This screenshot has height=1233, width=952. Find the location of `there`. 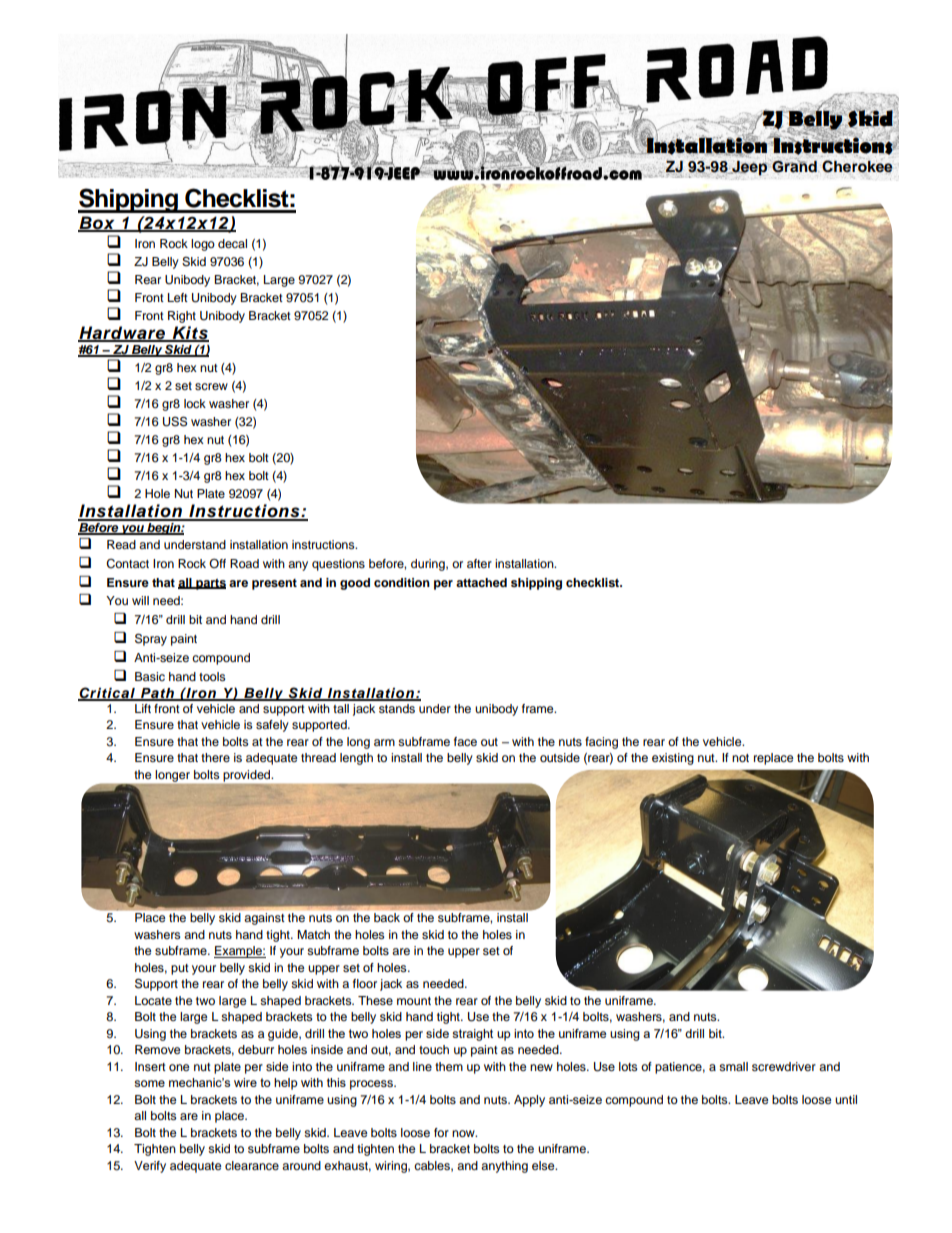

there is located at coordinates (215, 757).
